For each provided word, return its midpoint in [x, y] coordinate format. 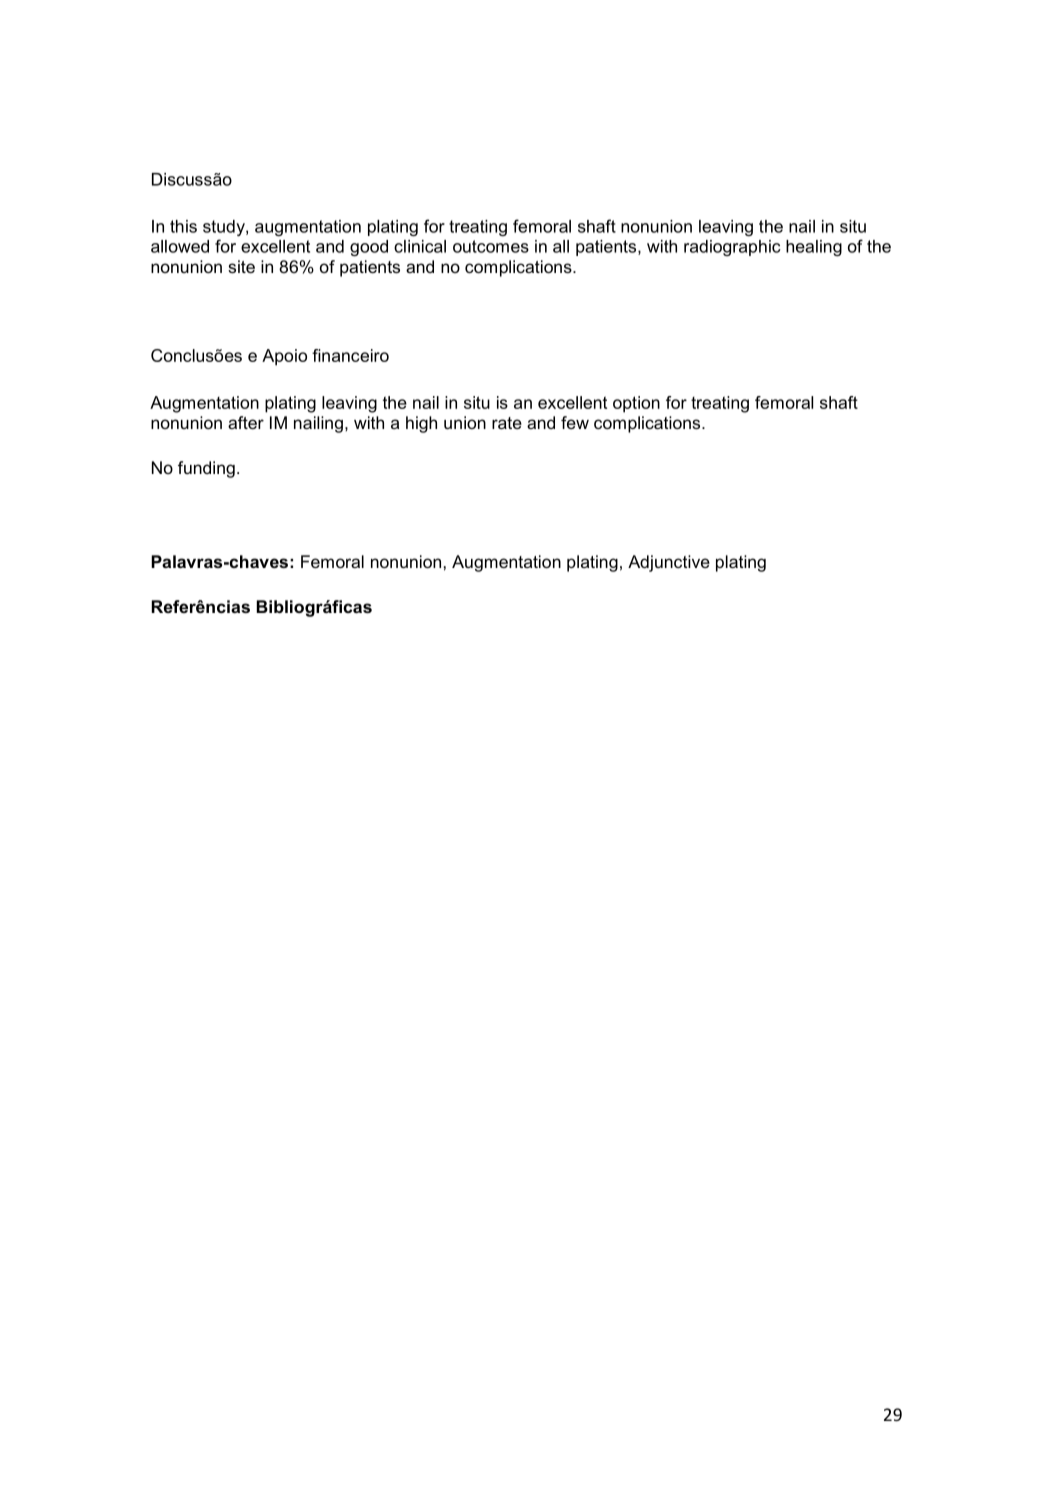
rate [507, 423]
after [246, 422]
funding [206, 469]
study [225, 228]
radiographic [732, 248]
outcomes [491, 246]
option [636, 404]
